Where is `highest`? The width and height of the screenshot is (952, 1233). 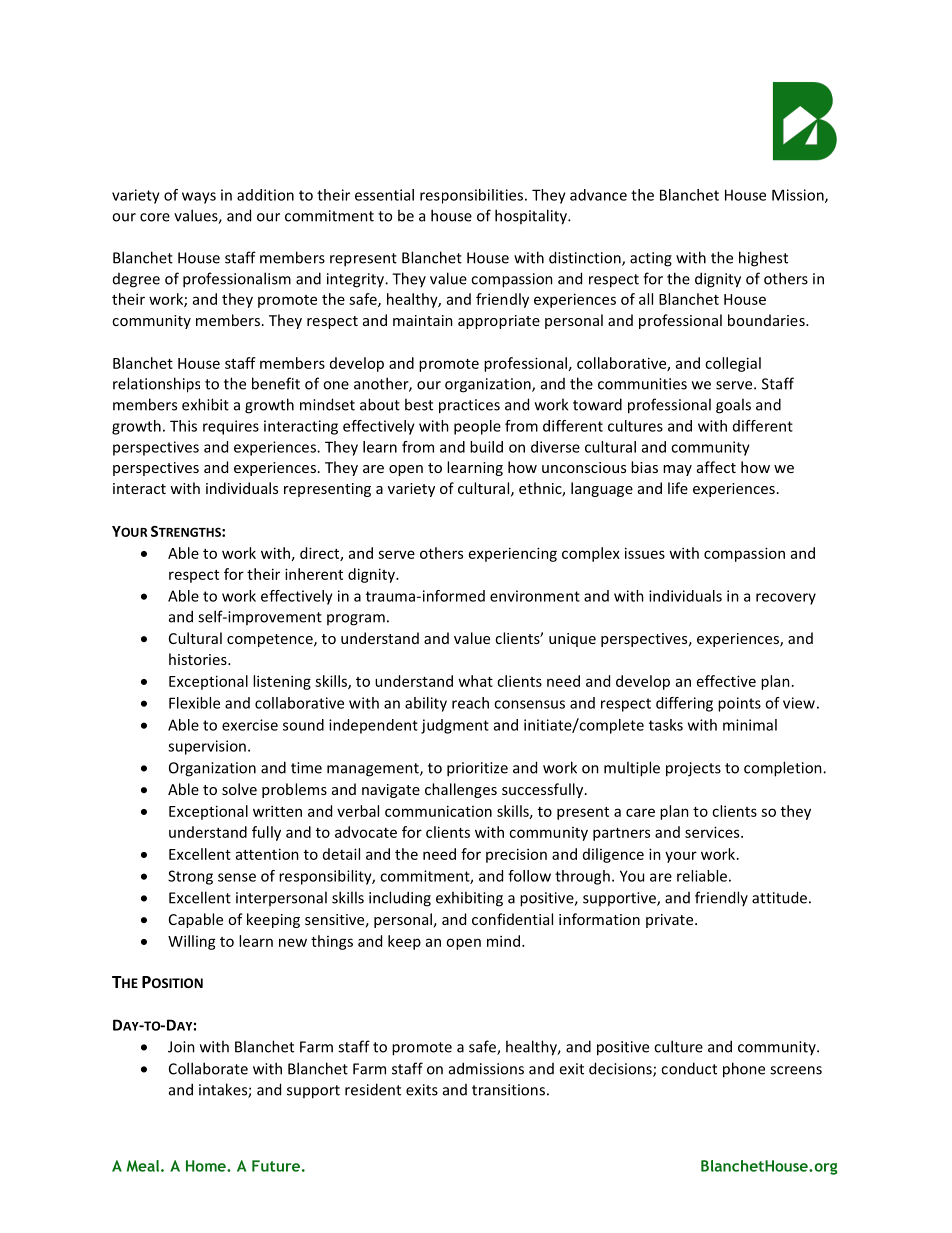 highest is located at coordinates (763, 259).
